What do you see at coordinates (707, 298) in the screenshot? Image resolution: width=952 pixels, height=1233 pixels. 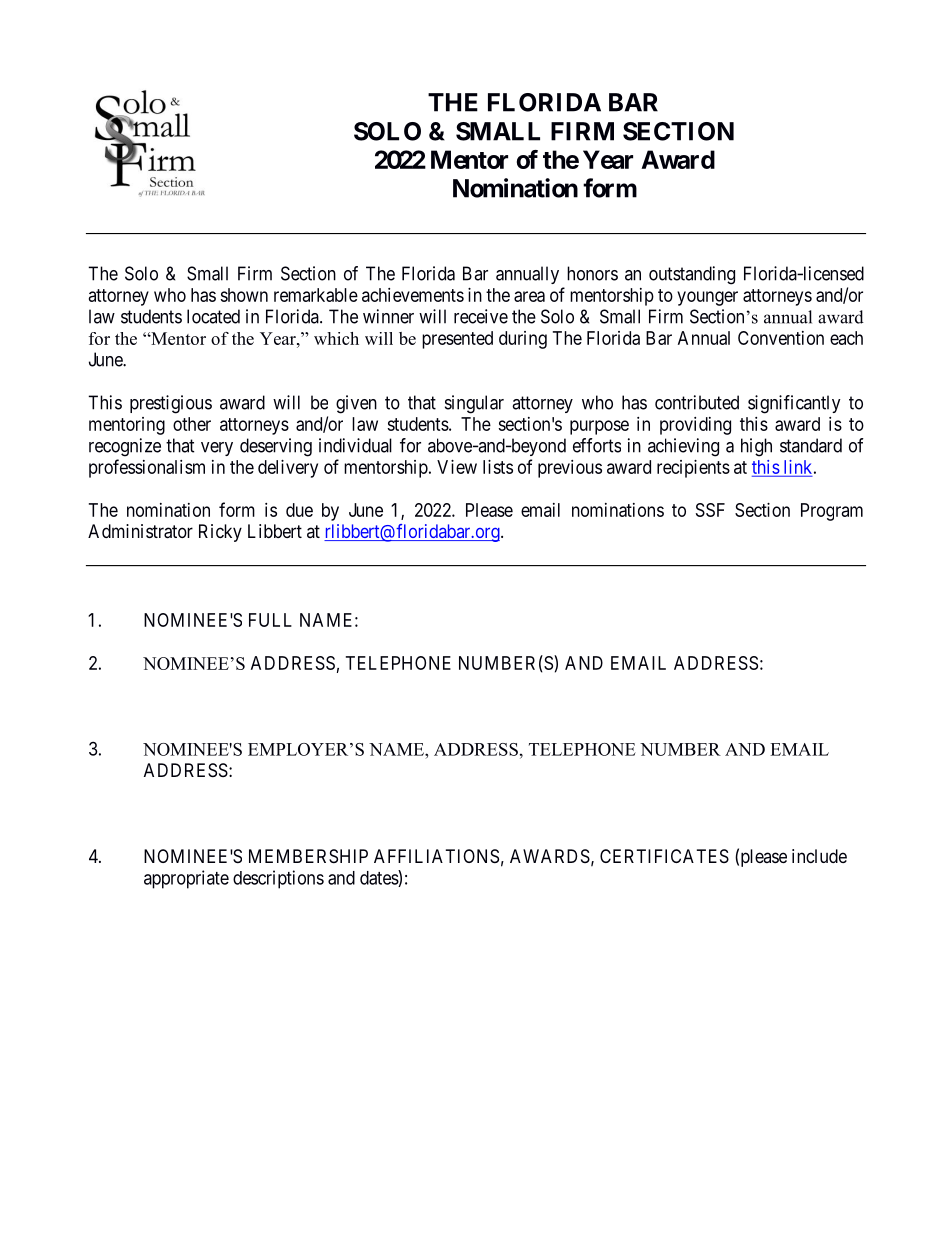 I see `younger` at bounding box center [707, 298].
